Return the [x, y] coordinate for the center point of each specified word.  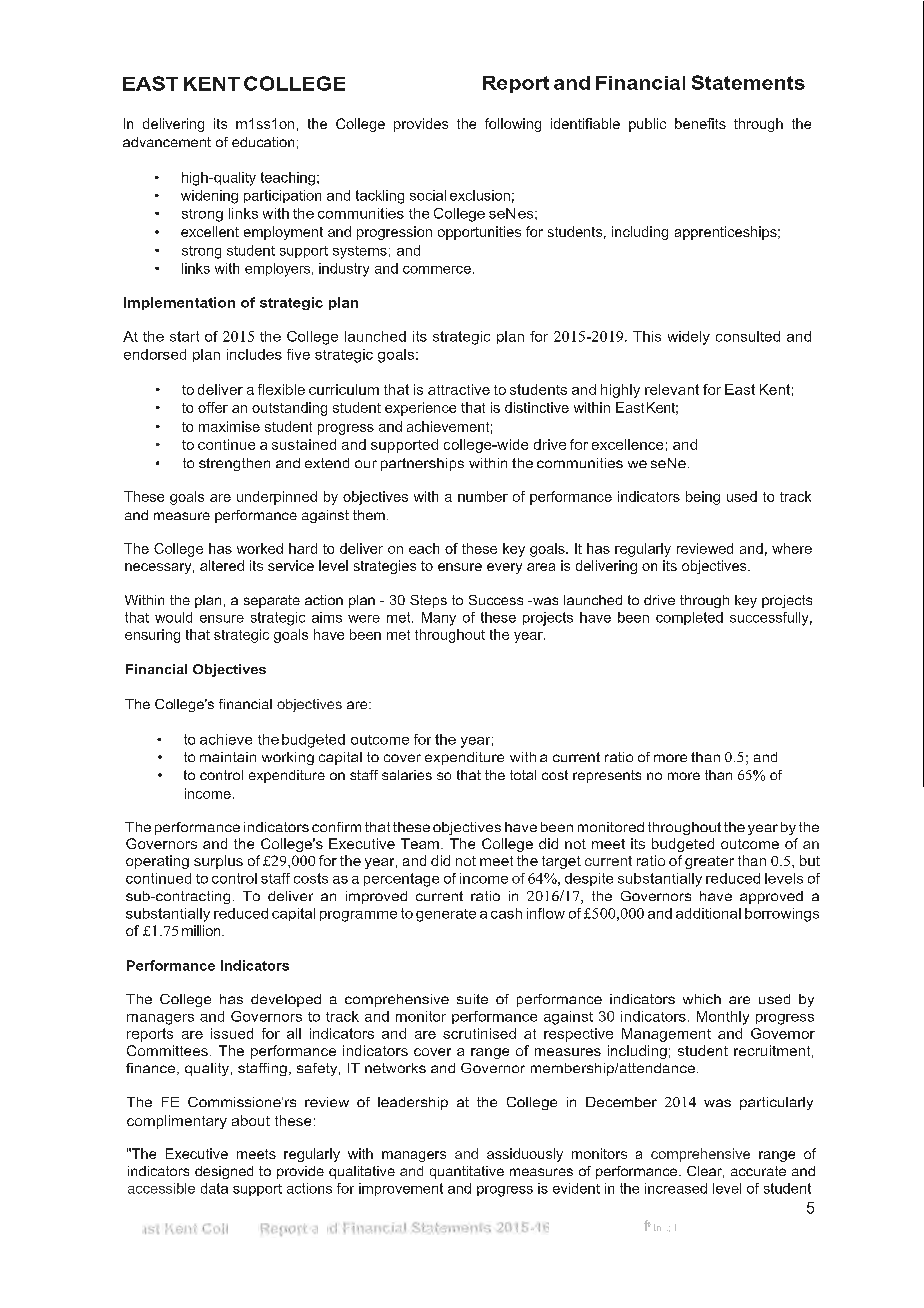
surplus [218, 862]
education [263, 142]
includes [254, 354]
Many [439, 619]
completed [689, 618]
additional [708, 913]
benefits [700, 123]
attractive [459, 389]
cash [506, 913]
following [513, 125]
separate [272, 601]
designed [224, 1172]
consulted [748, 336]
